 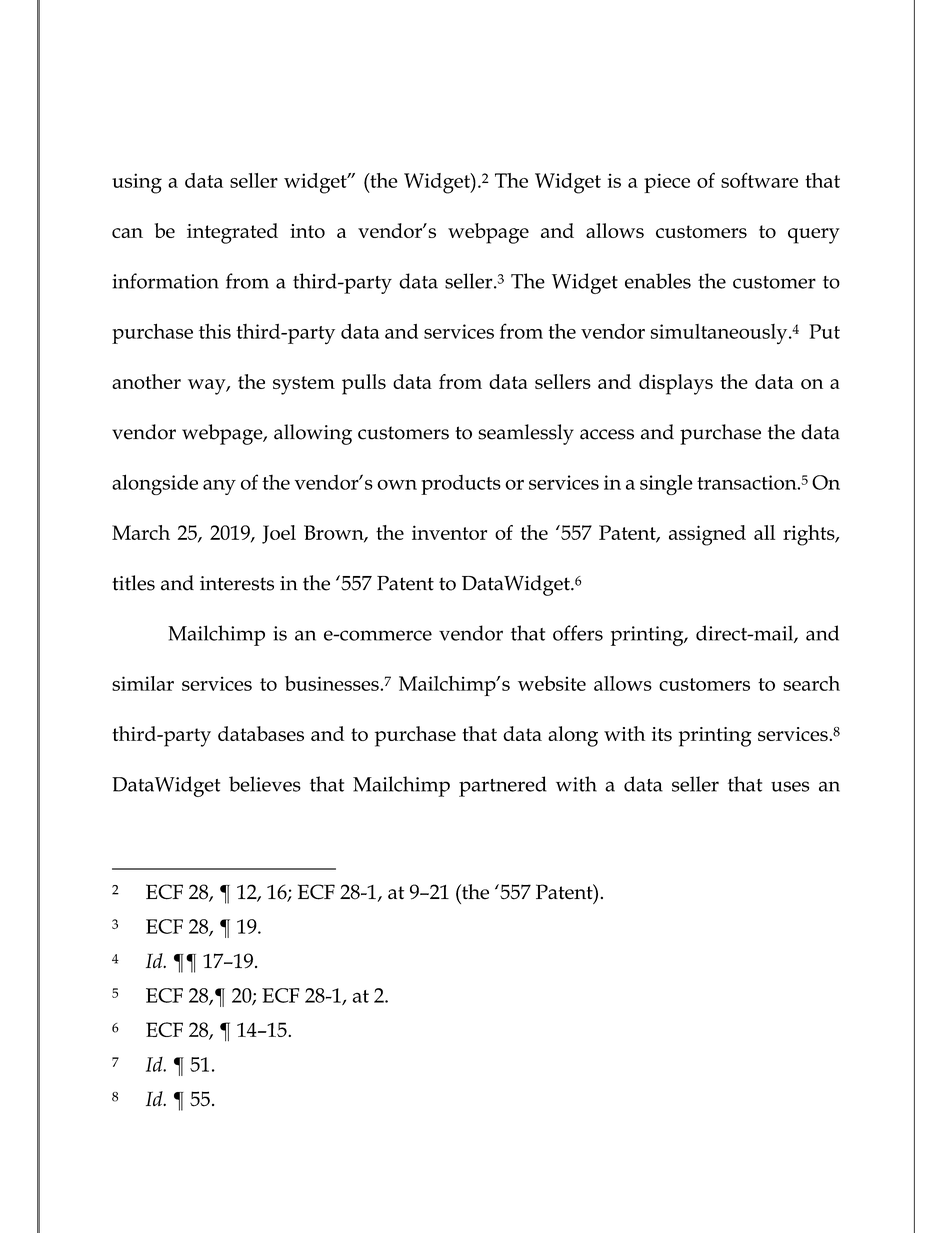 What do you see at coordinates (578, 633) in the image?
I see `offers` at bounding box center [578, 633].
